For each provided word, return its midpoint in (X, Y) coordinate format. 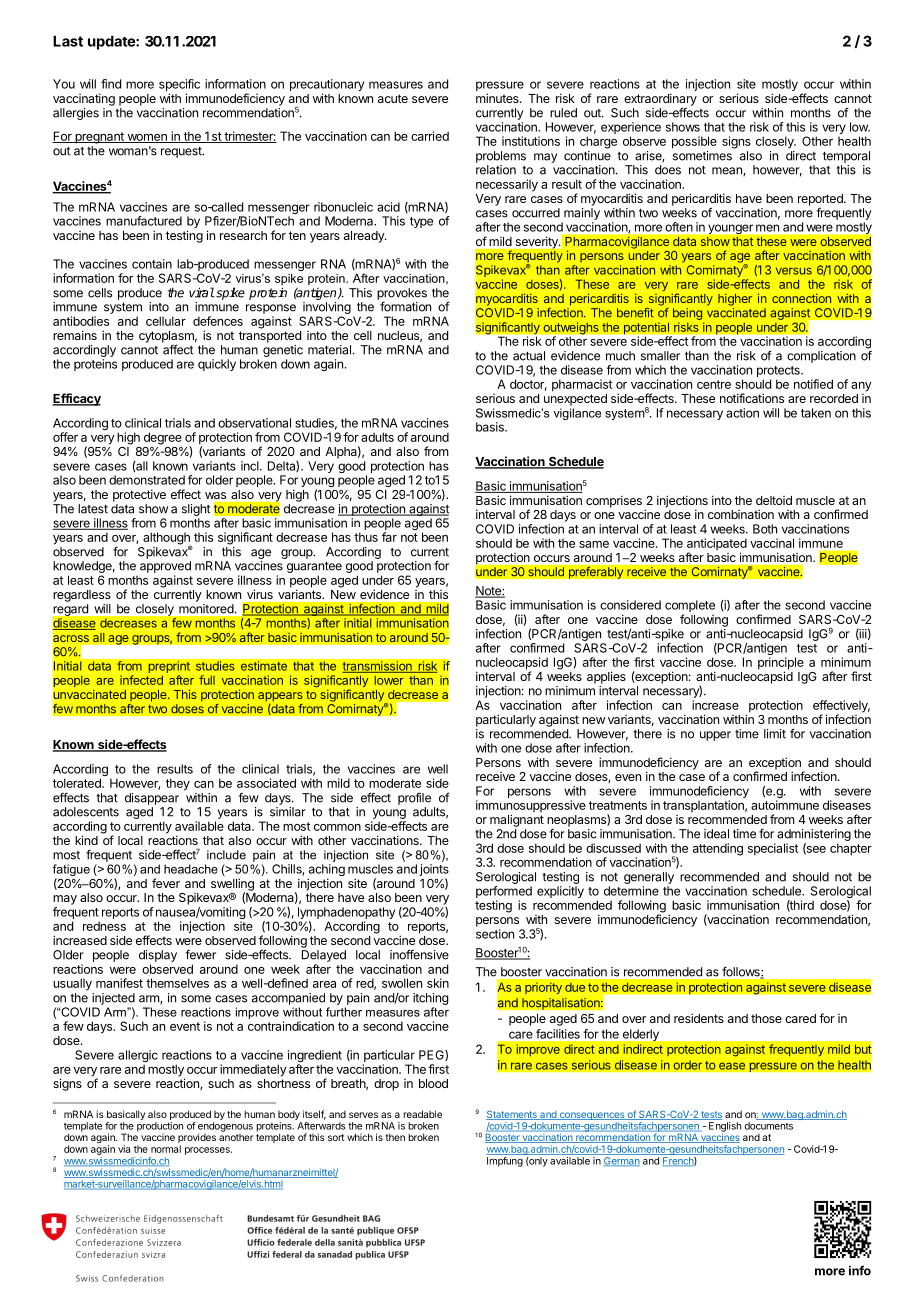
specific (179, 86)
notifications (752, 398)
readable (422, 1114)
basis (491, 427)
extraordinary (660, 100)
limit (775, 734)
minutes (498, 98)
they (178, 784)
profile (414, 799)
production (160, 1128)
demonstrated (147, 480)
